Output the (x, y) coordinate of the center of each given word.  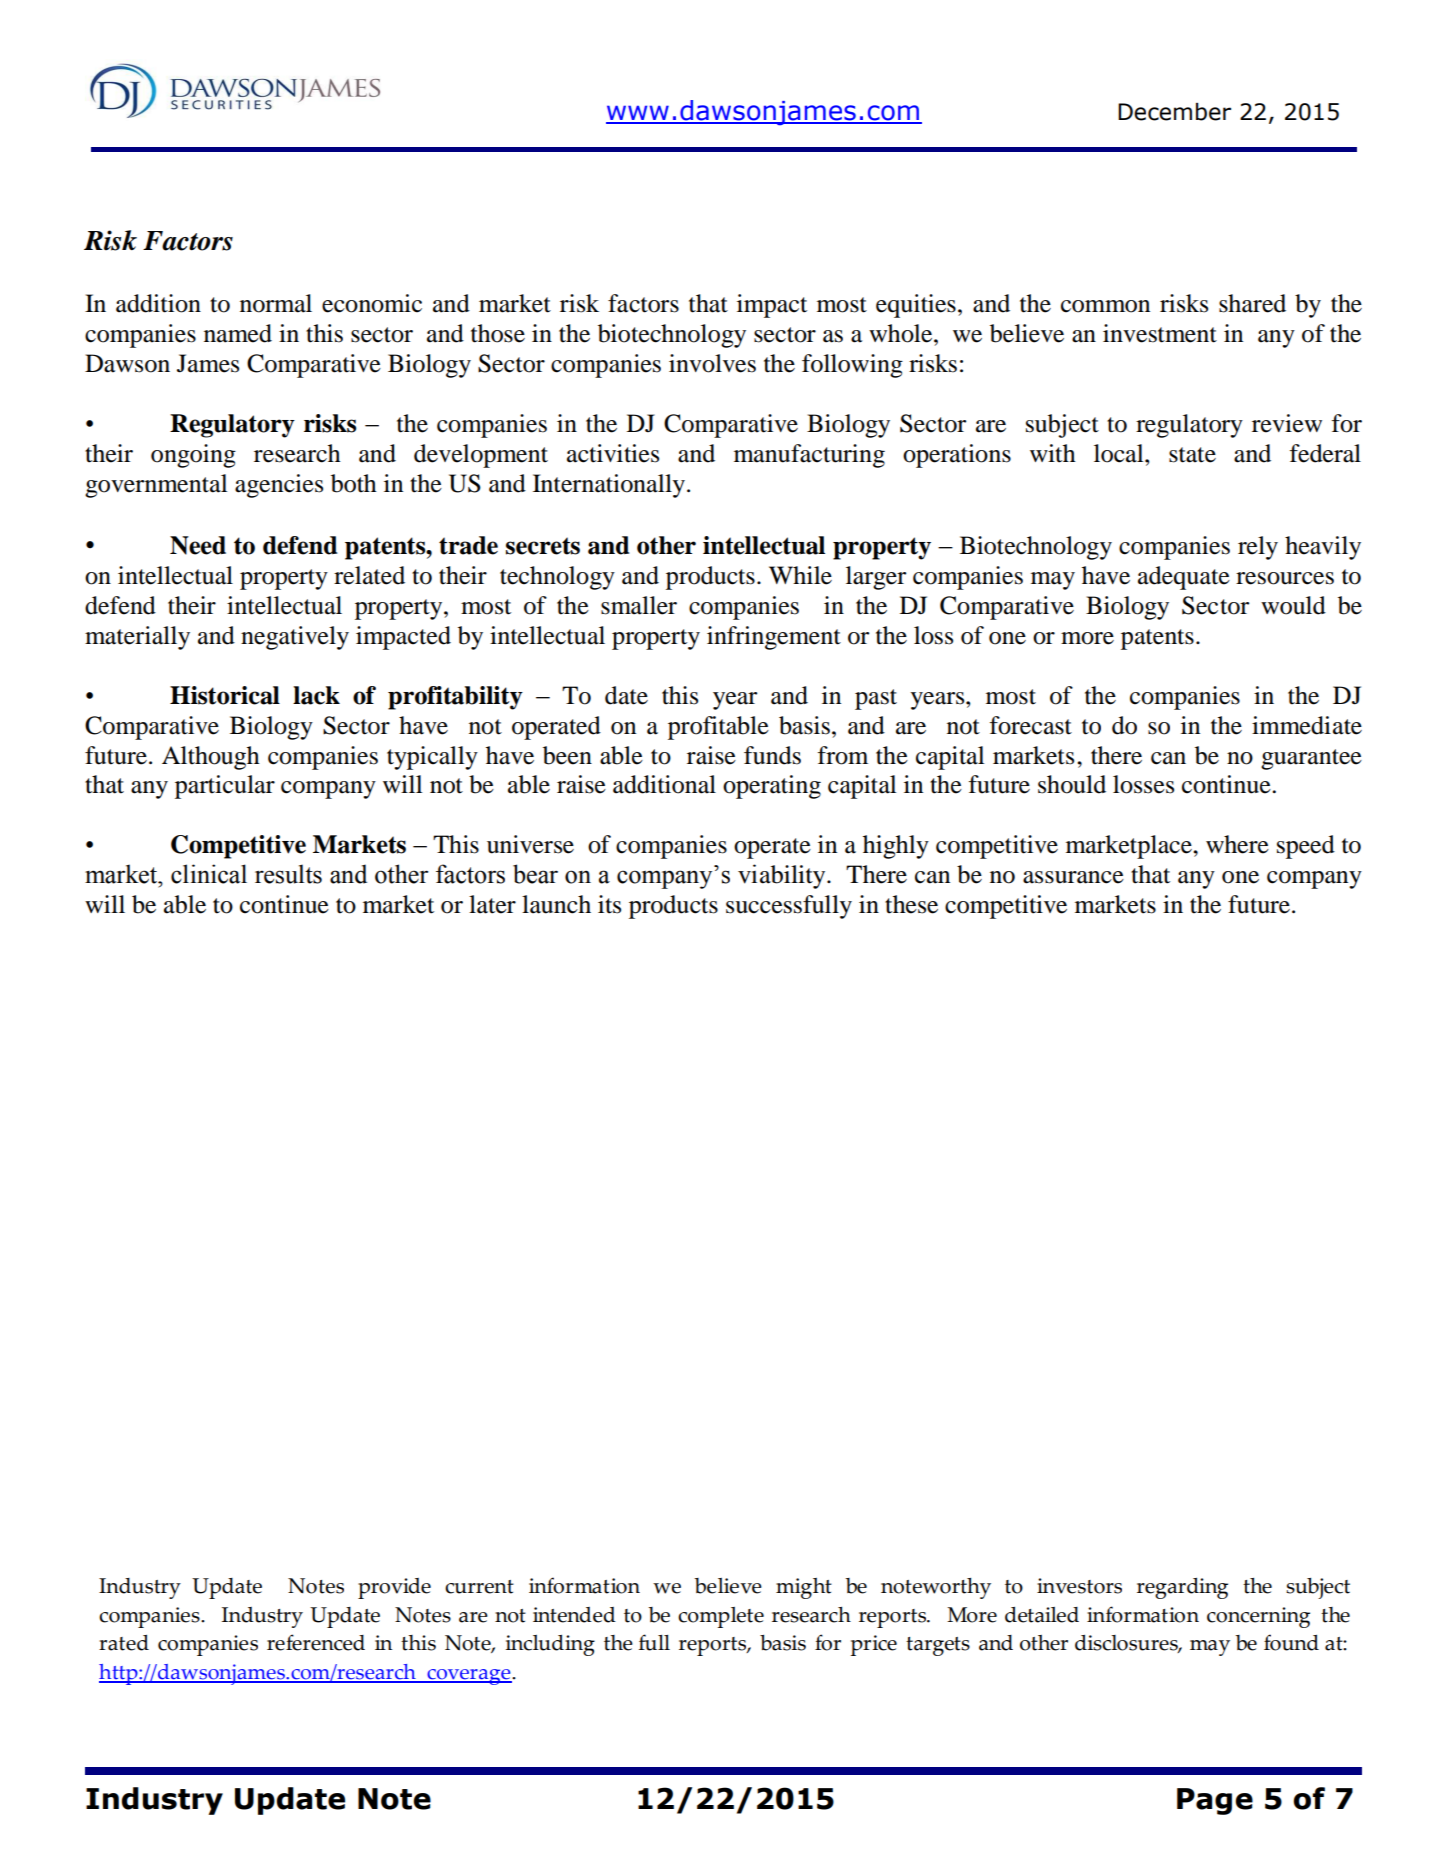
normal (276, 303)
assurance (1073, 877)
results (288, 874)
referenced (316, 1642)
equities (916, 306)
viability (783, 876)
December (1174, 112)
